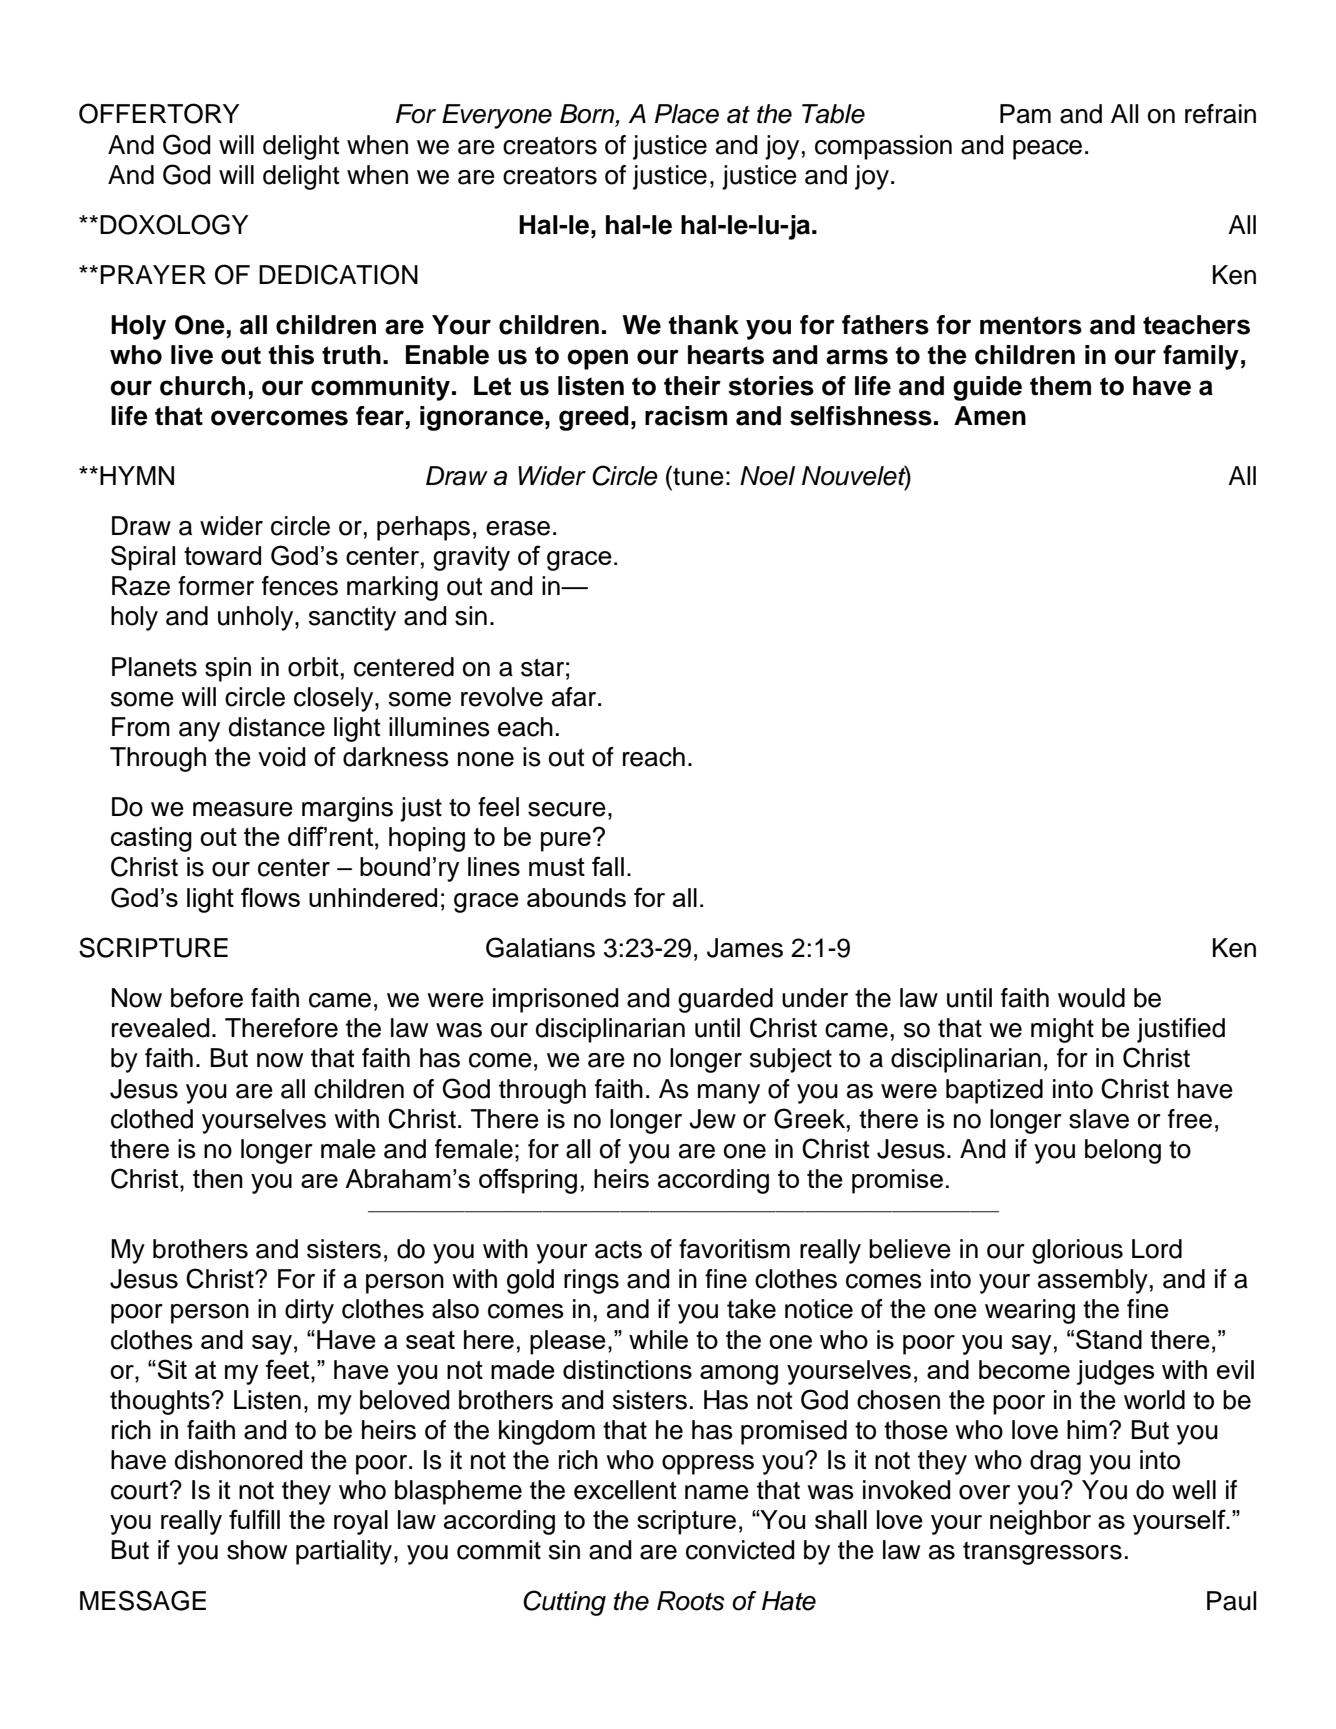  I want to click on Place, so click(687, 114).
